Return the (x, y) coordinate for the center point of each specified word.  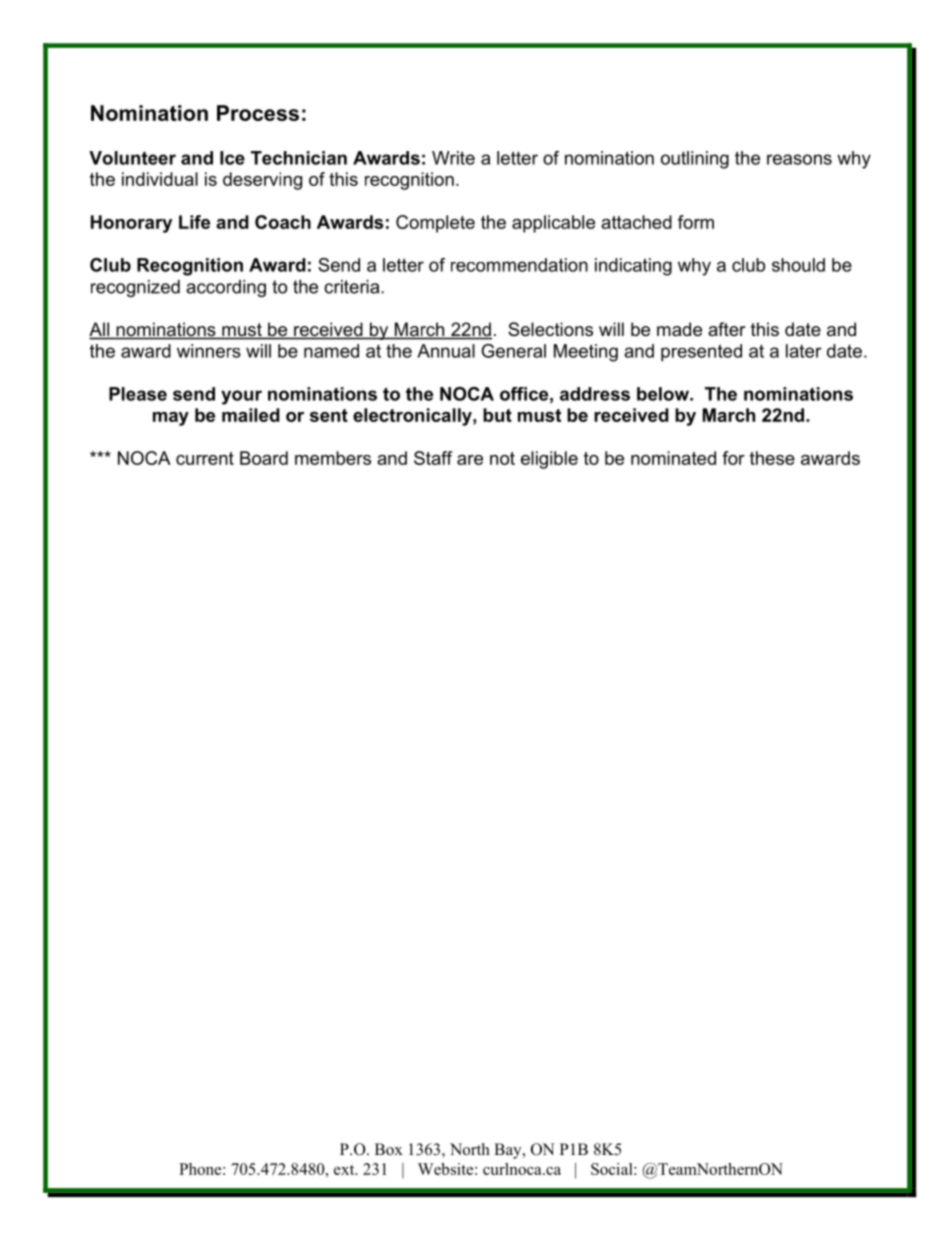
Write (453, 158)
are (470, 460)
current (205, 458)
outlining (695, 160)
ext (345, 1170)
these (772, 458)
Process (258, 113)
